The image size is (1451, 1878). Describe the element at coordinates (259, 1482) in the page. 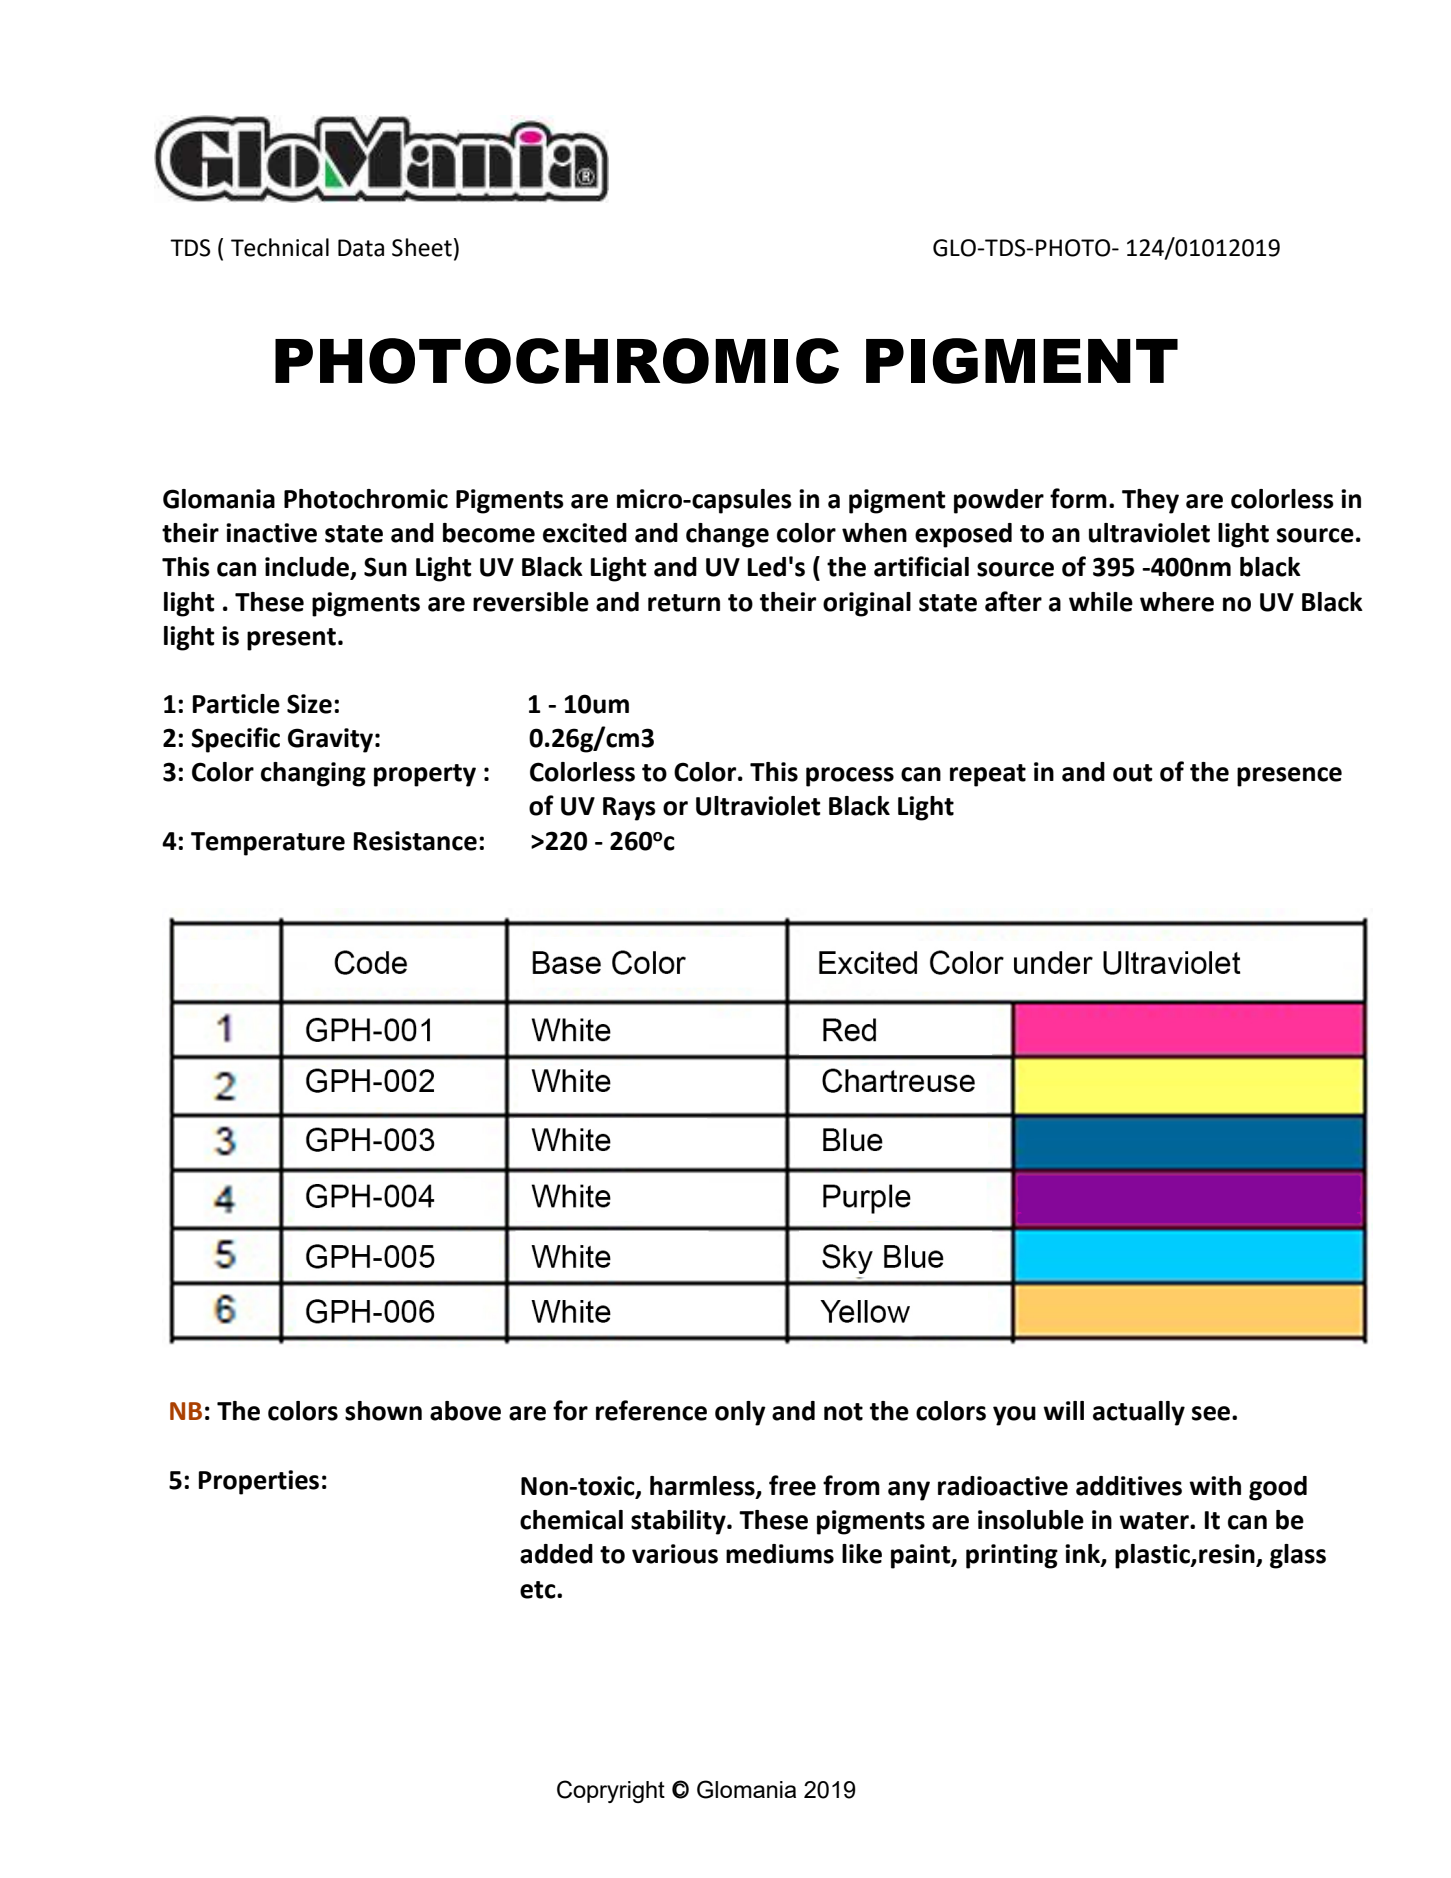

I see `Properties` at that location.
